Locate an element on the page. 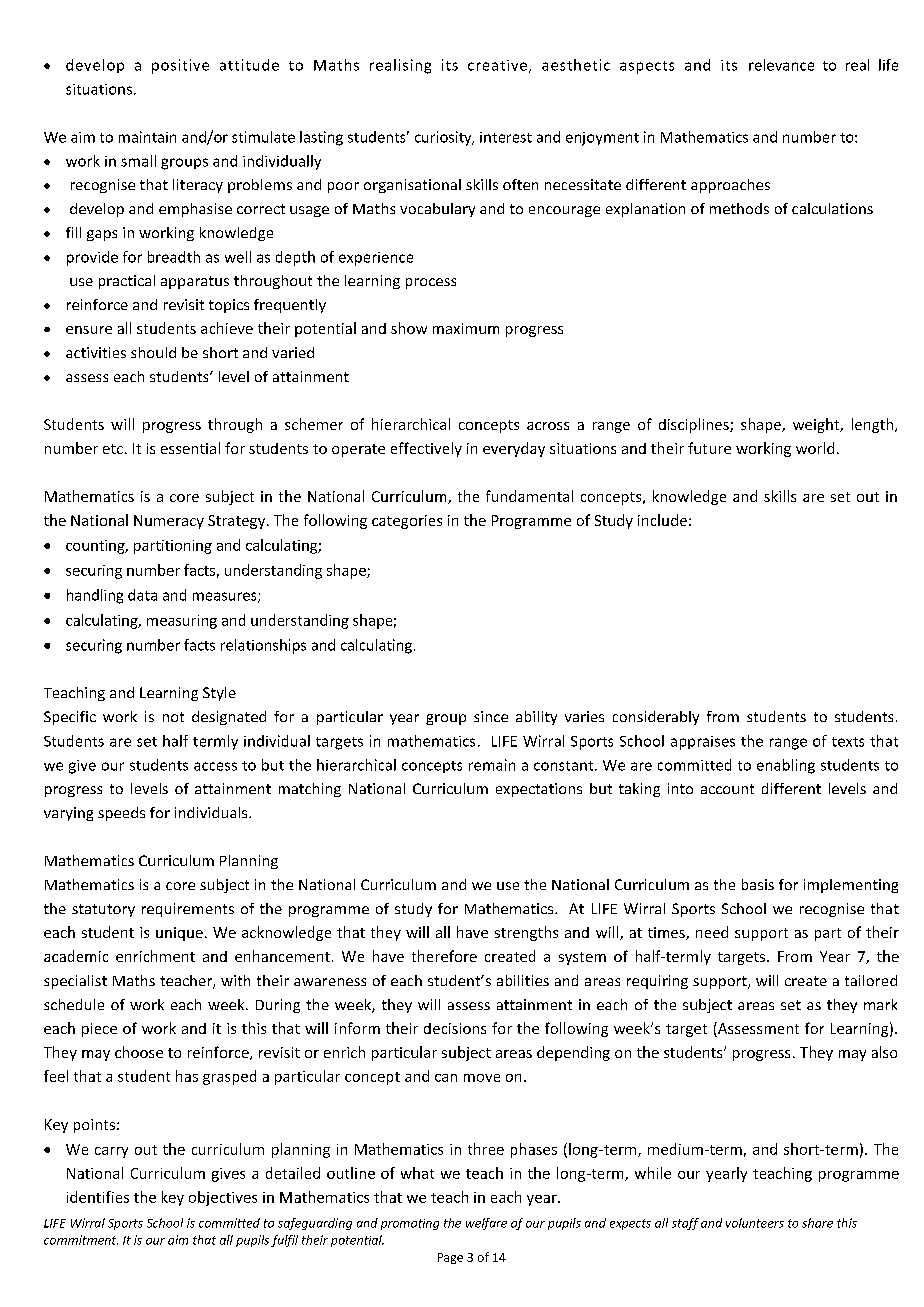 This page has width=924, height=1307. world is located at coordinates (815, 448).
